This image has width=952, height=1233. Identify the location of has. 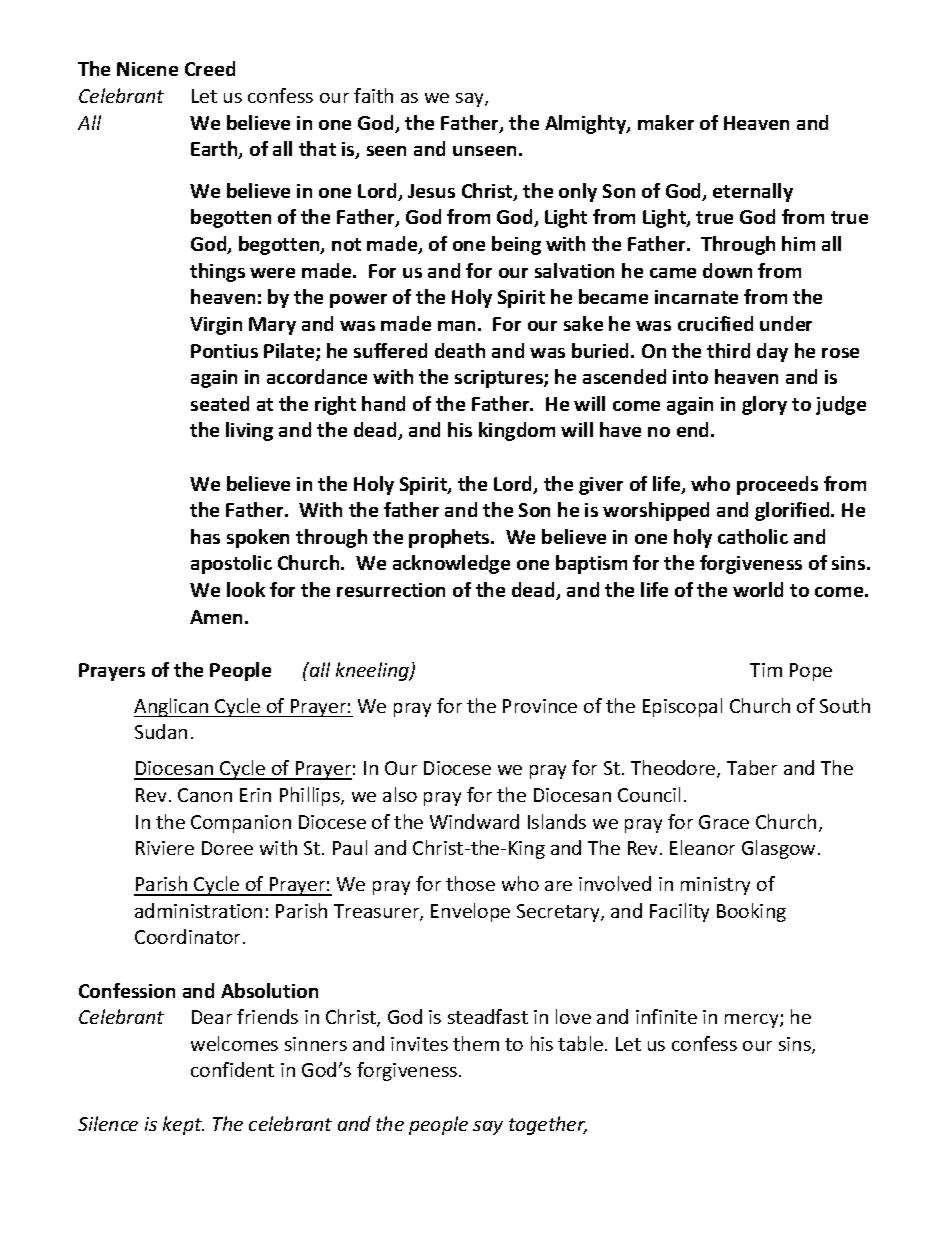
(205, 536).
